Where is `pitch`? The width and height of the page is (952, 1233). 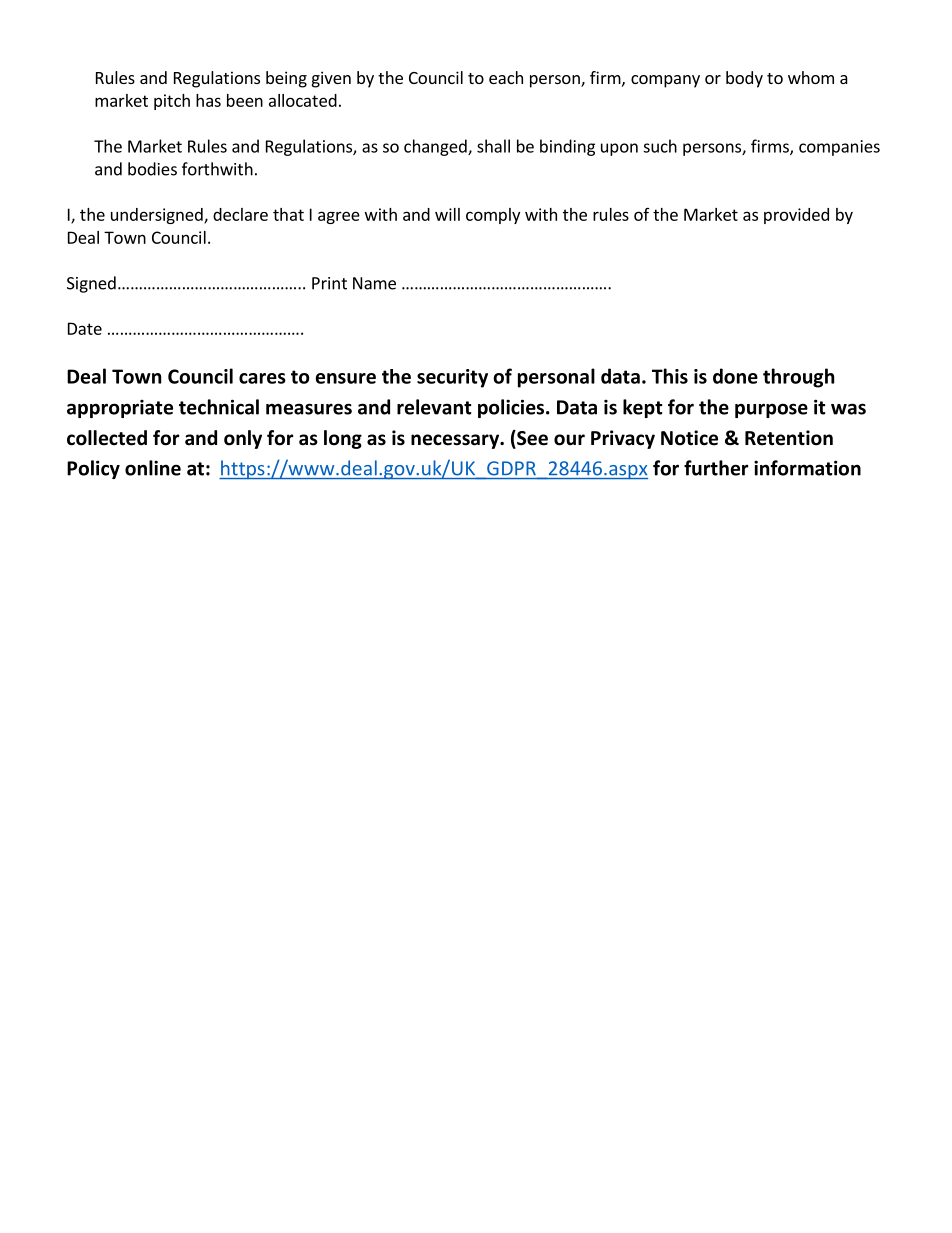
pitch is located at coordinates (172, 102).
